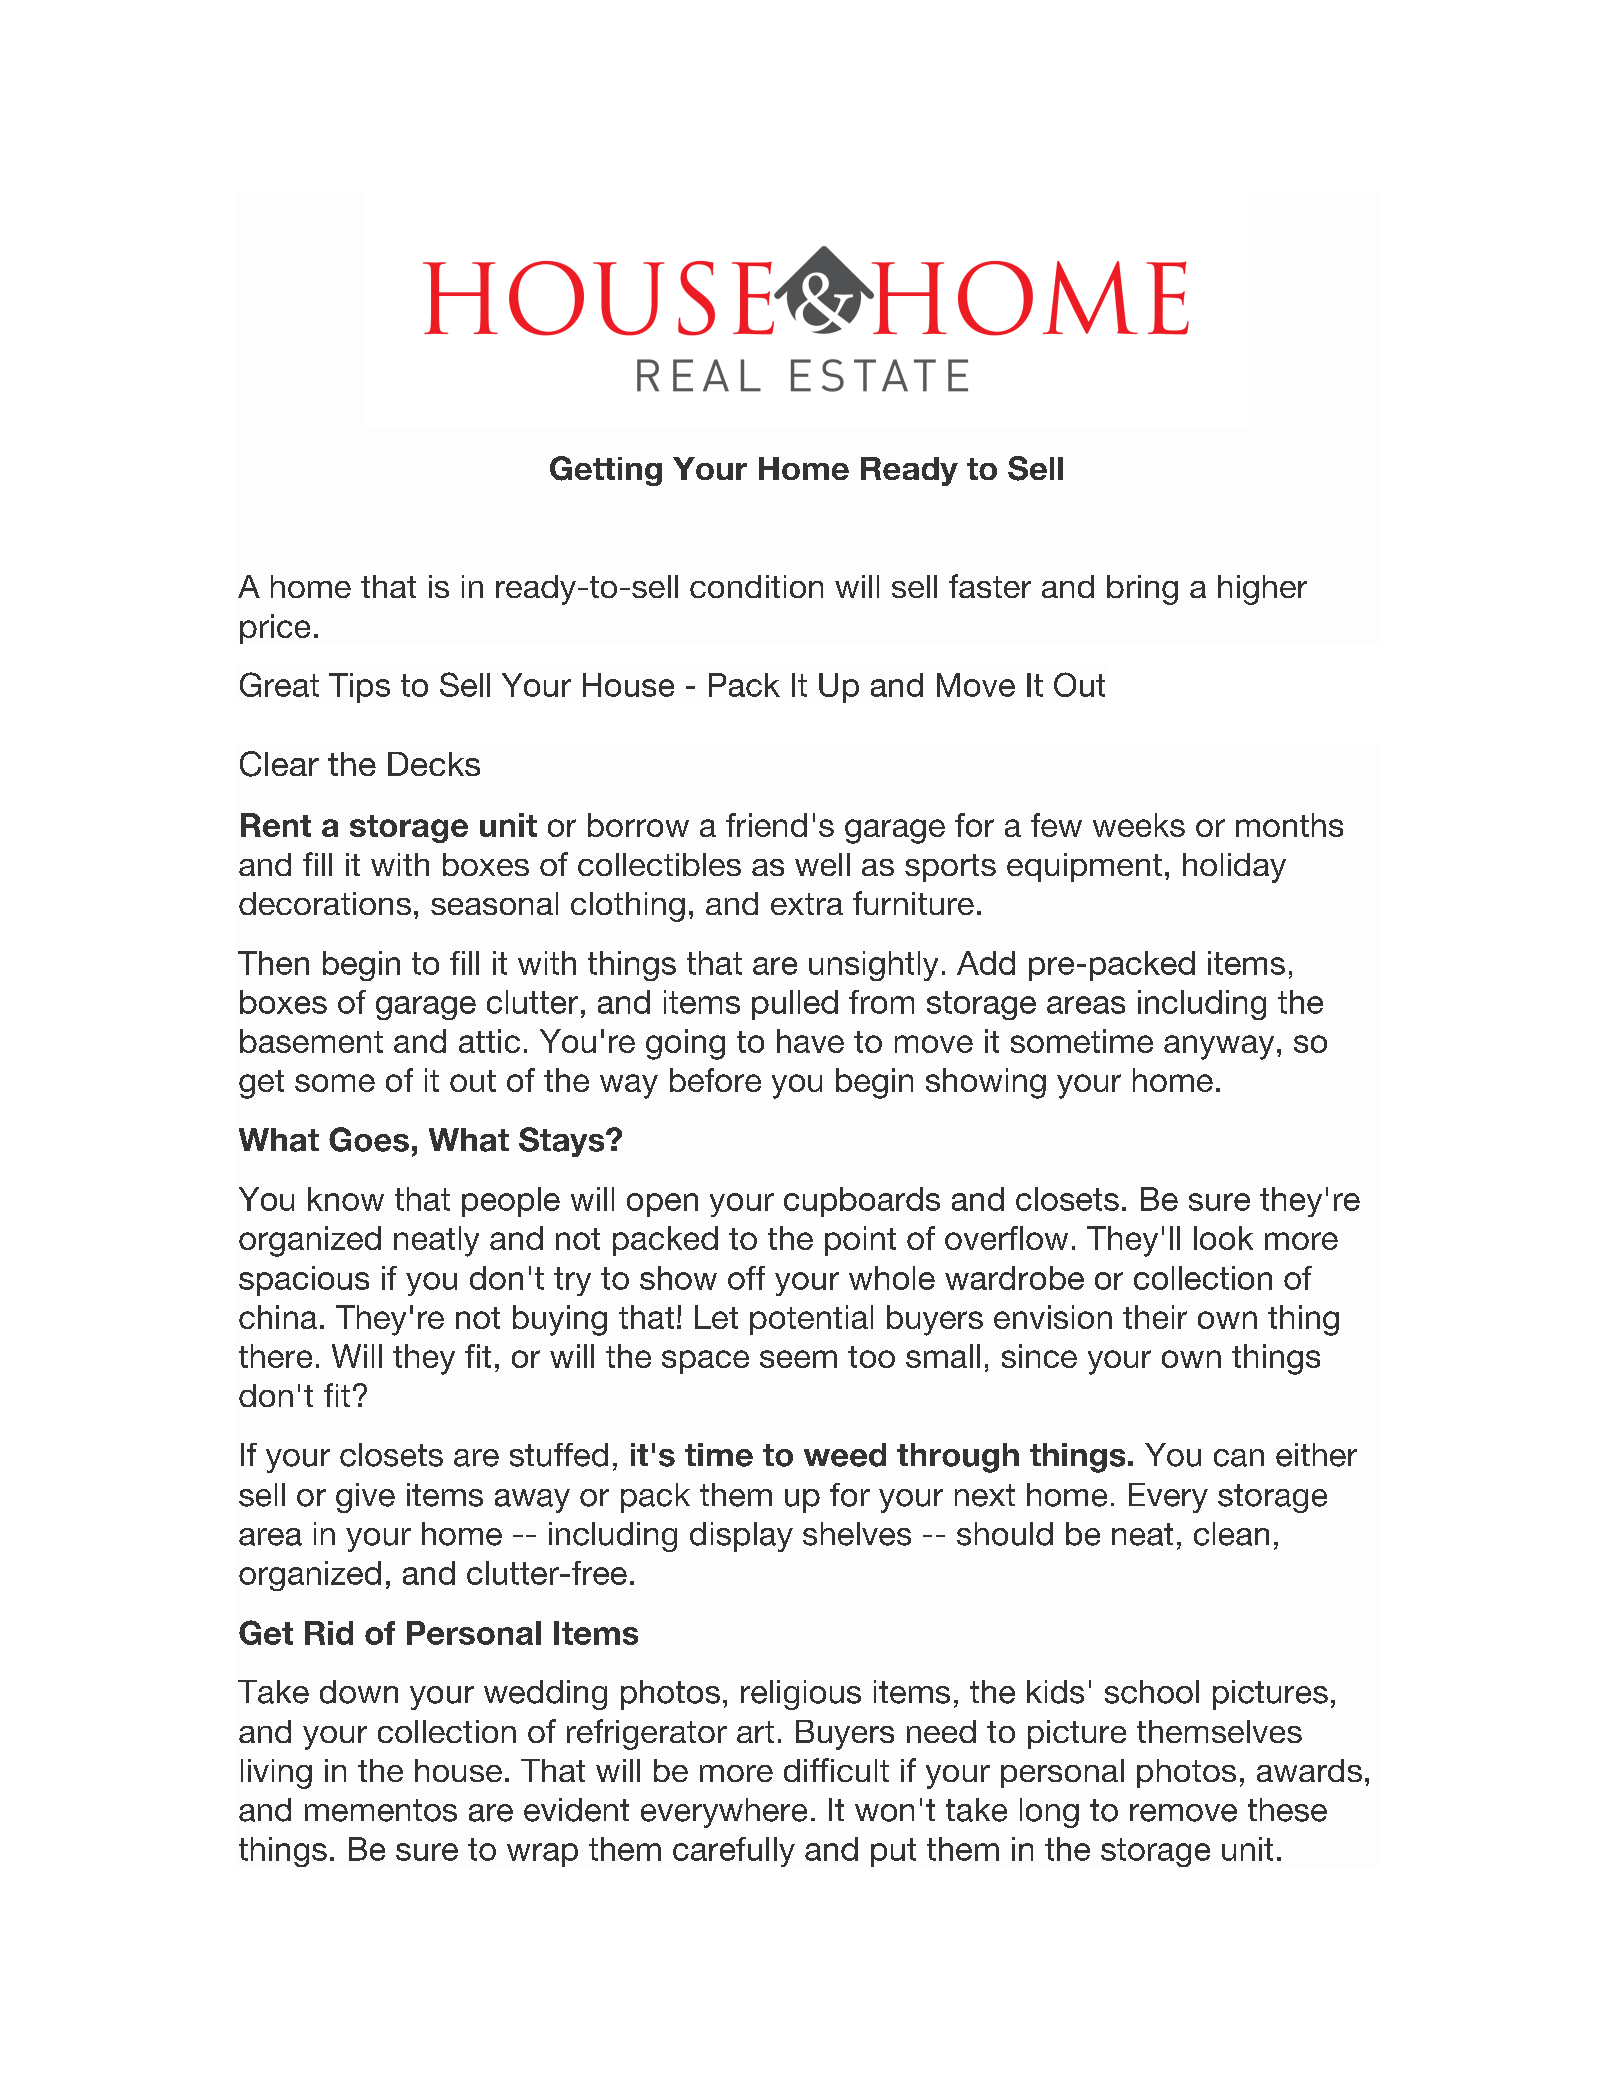 This page has height=2084, width=1611. Describe the element at coordinates (1234, 868) in the page. I see `holiday` at that location.
